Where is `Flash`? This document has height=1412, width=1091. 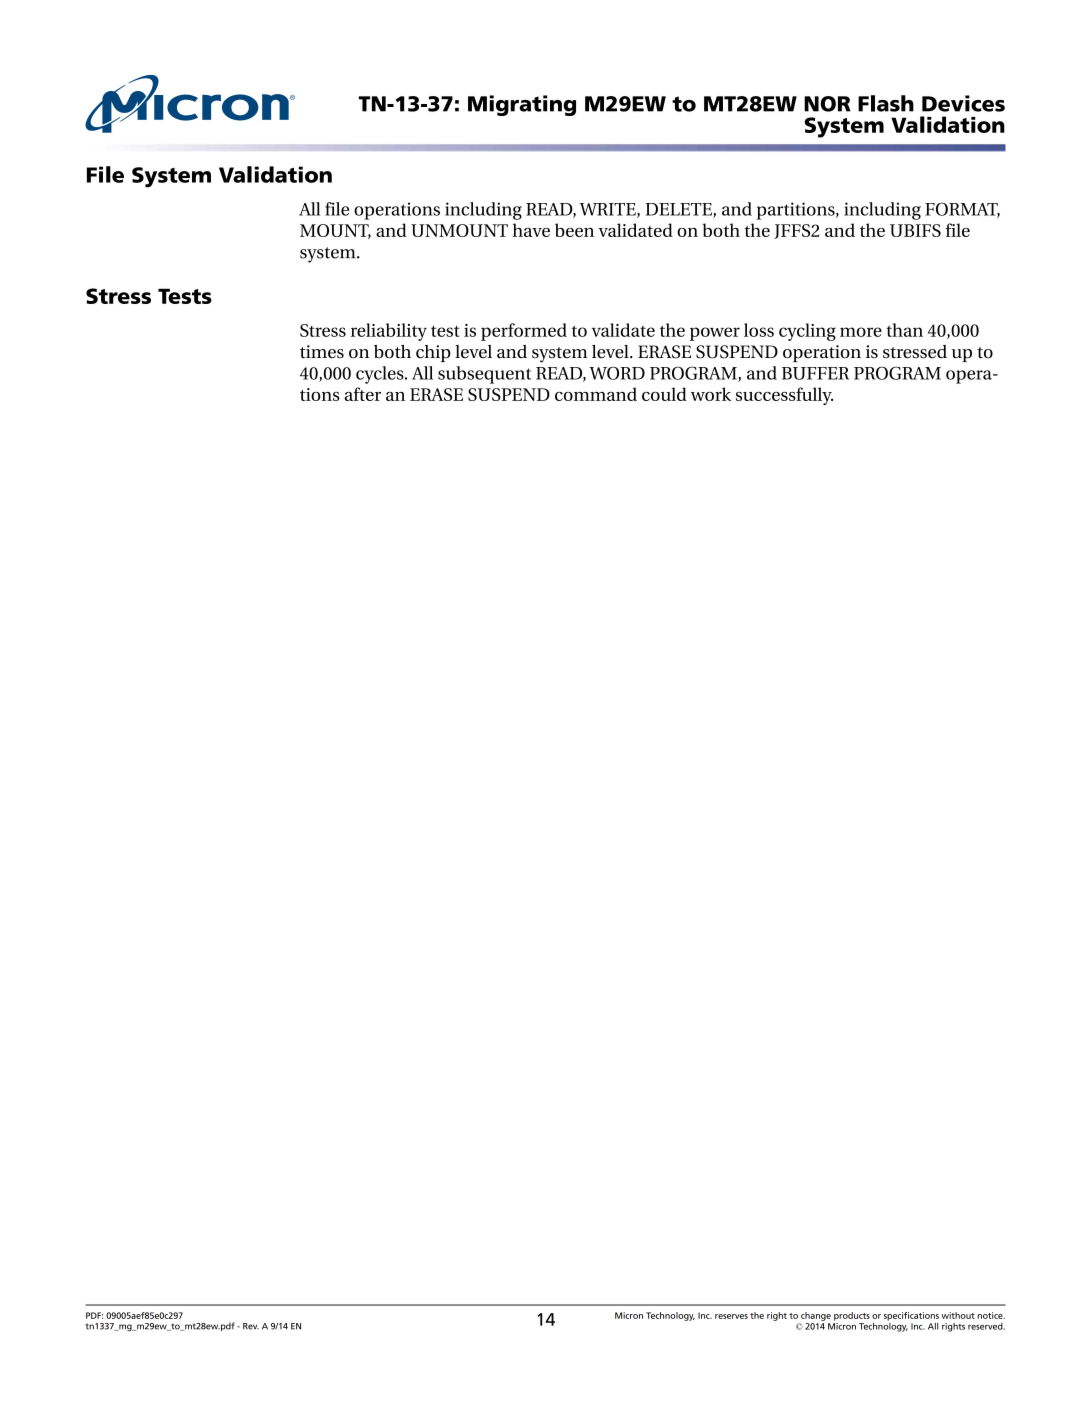 Flash is located at coordinates (886, 103).
